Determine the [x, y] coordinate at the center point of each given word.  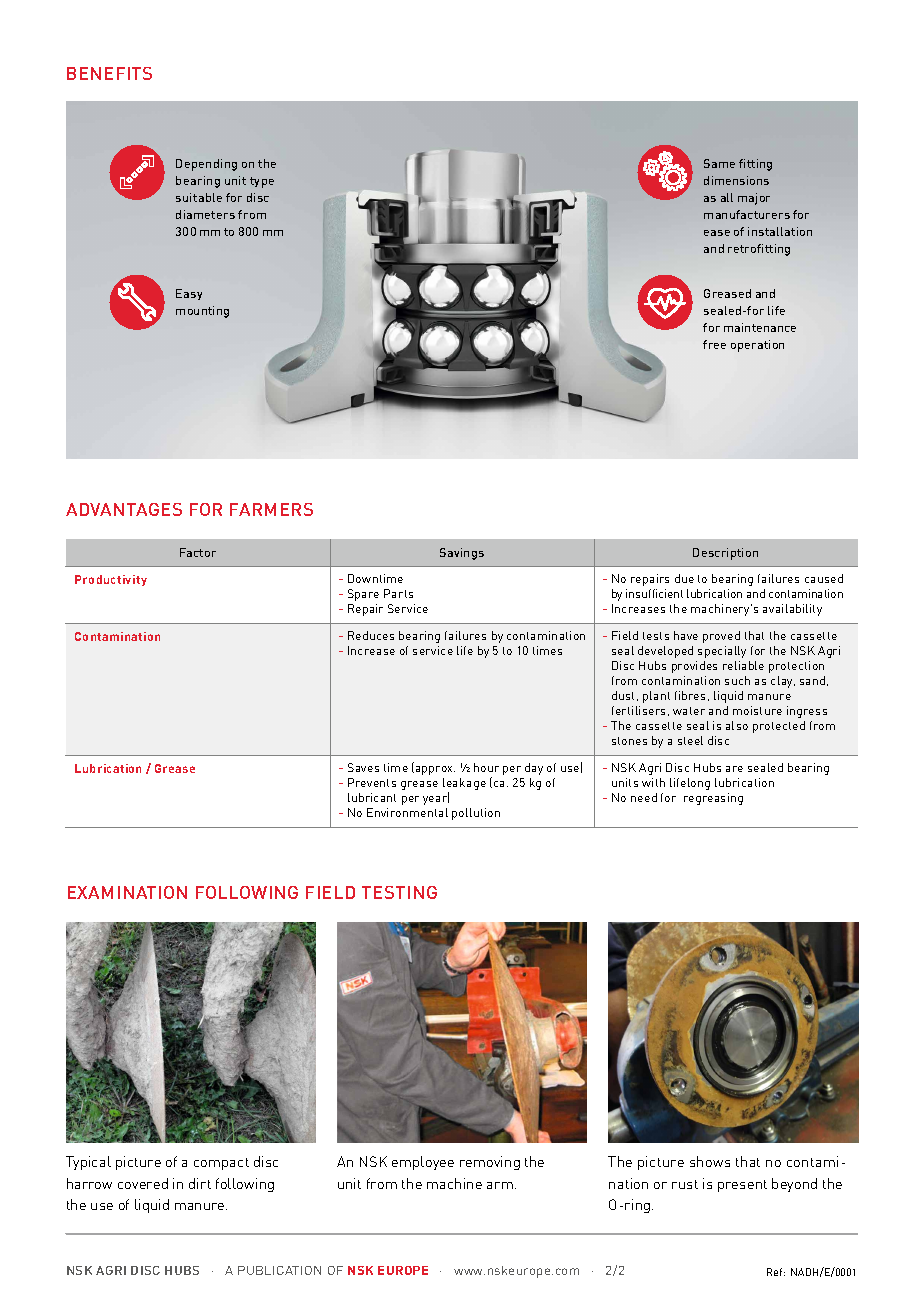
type [262, 182]
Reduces [371, 635]
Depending [206, 165]
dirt [200, 1183]
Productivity [111, 580]
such [737, 680]
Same [719, 163]
